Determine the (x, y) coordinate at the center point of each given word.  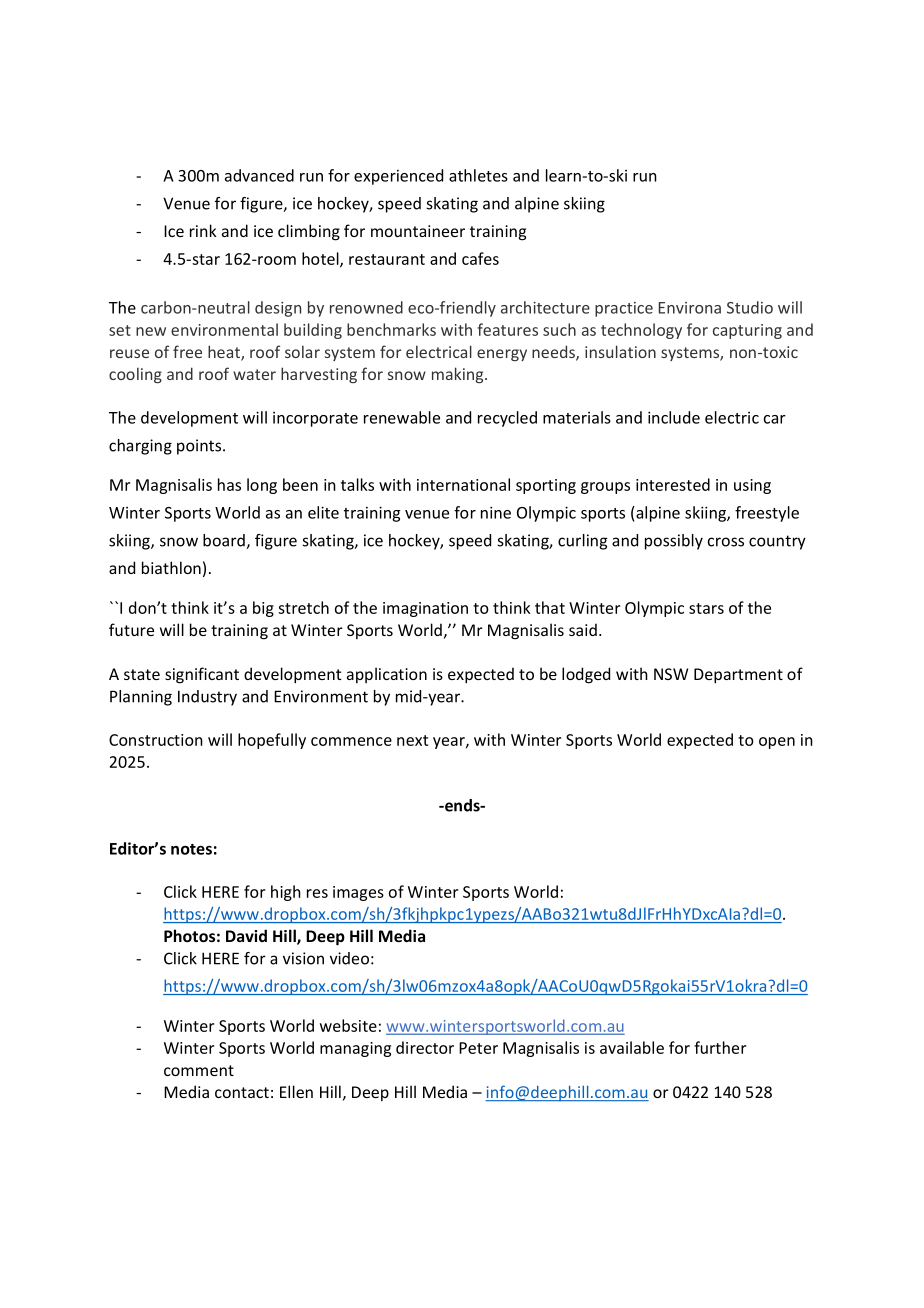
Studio (750, 307)
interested (673, 484)
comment (199, 1070)
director (425, 1047)
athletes (478, 175)
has (229, 484)
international (463, 484)
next (412, 740)
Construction (156, 740)
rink (203, 230)
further (720, 1047)
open (777, 743)
